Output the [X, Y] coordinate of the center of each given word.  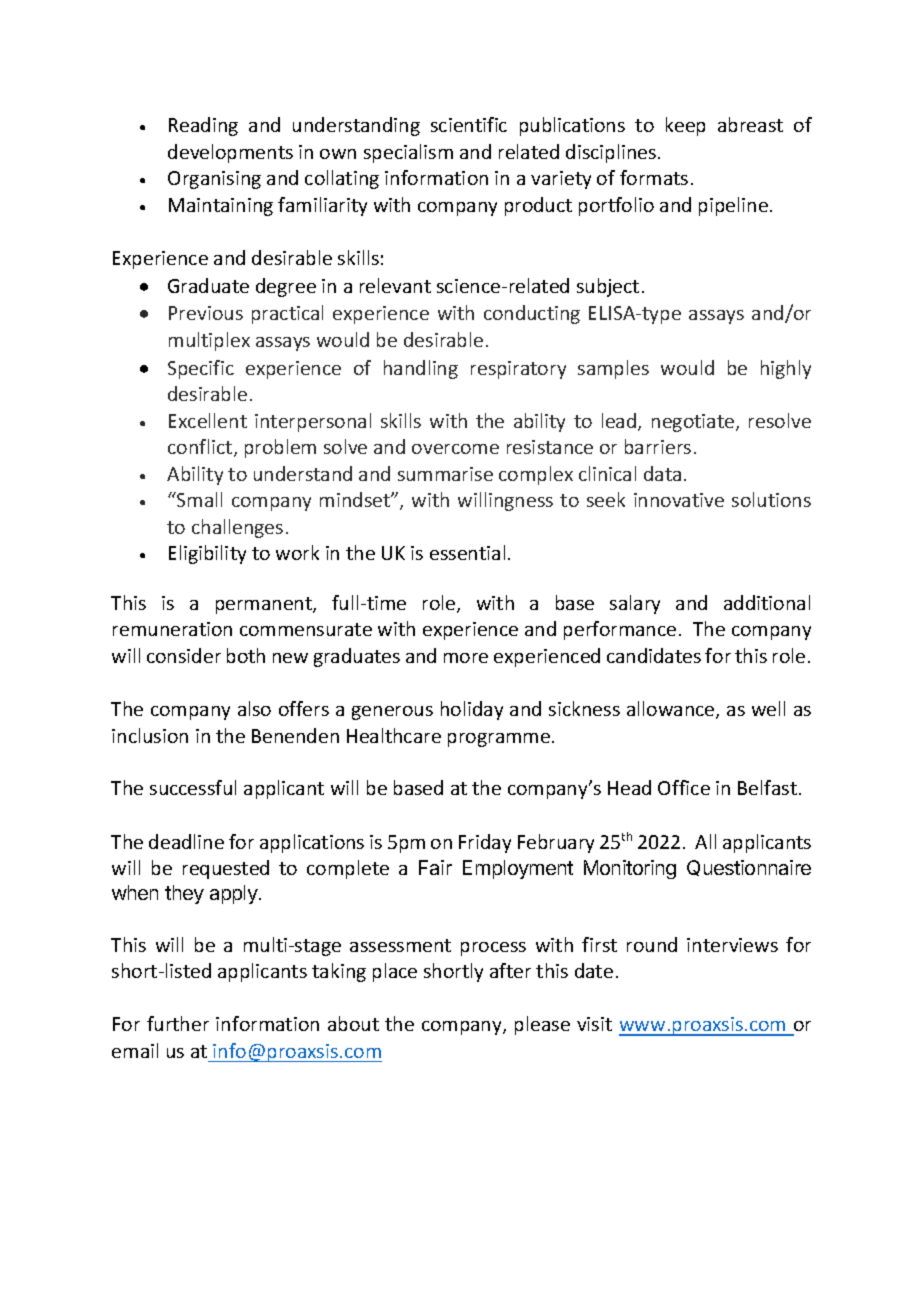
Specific [201, 369]
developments [230, 153]
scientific [469, 124]
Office [684, 787]
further [178, 1023]
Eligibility [207, 554]
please [542, 1025]
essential [467, 552]
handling [421, 369]
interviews [732, 945]
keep [685, 126]
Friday [485, 843]
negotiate [694, 423]
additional [767, 602]
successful [193, 787]
